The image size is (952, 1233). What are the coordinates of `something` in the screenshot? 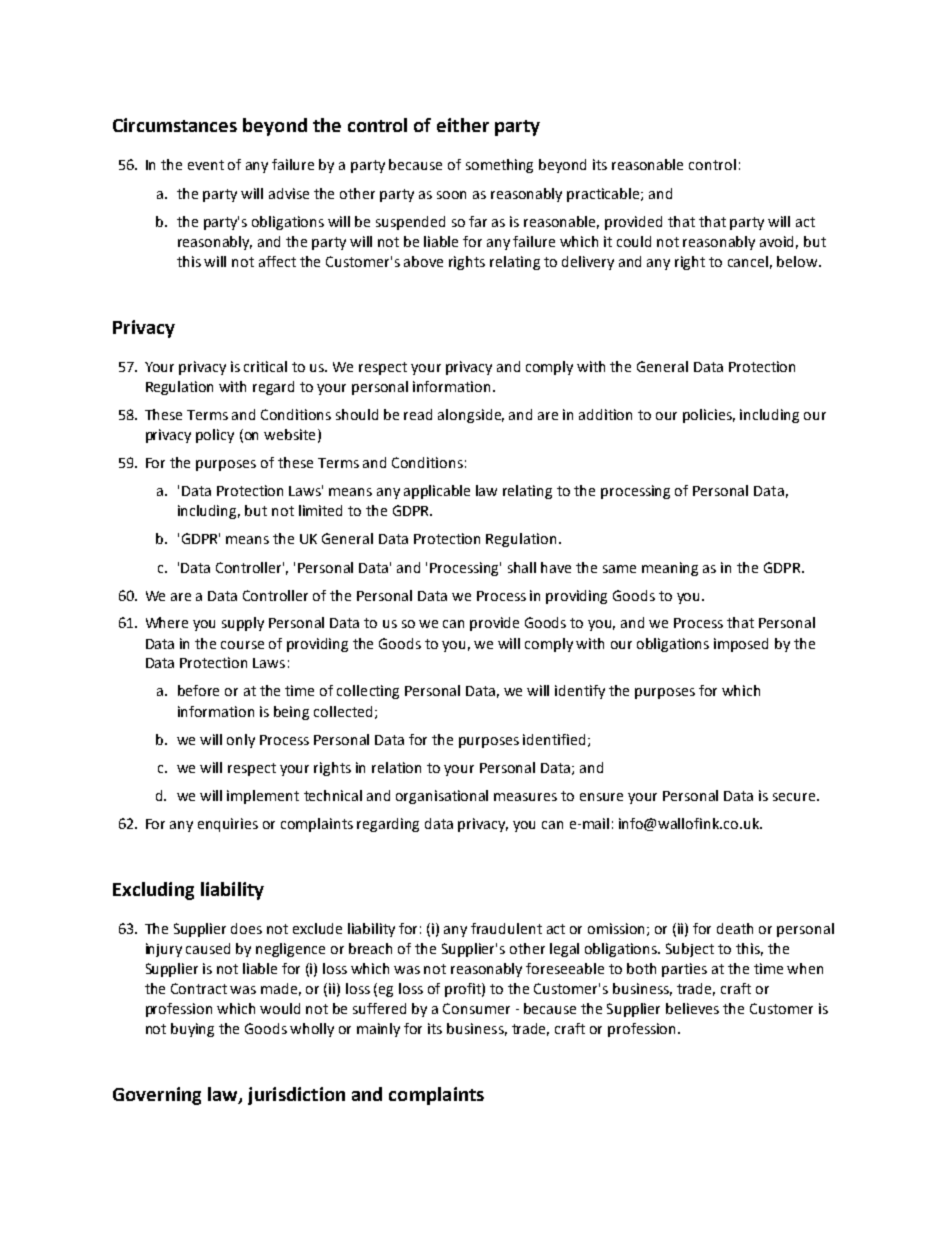 It's located at (499, 166).
